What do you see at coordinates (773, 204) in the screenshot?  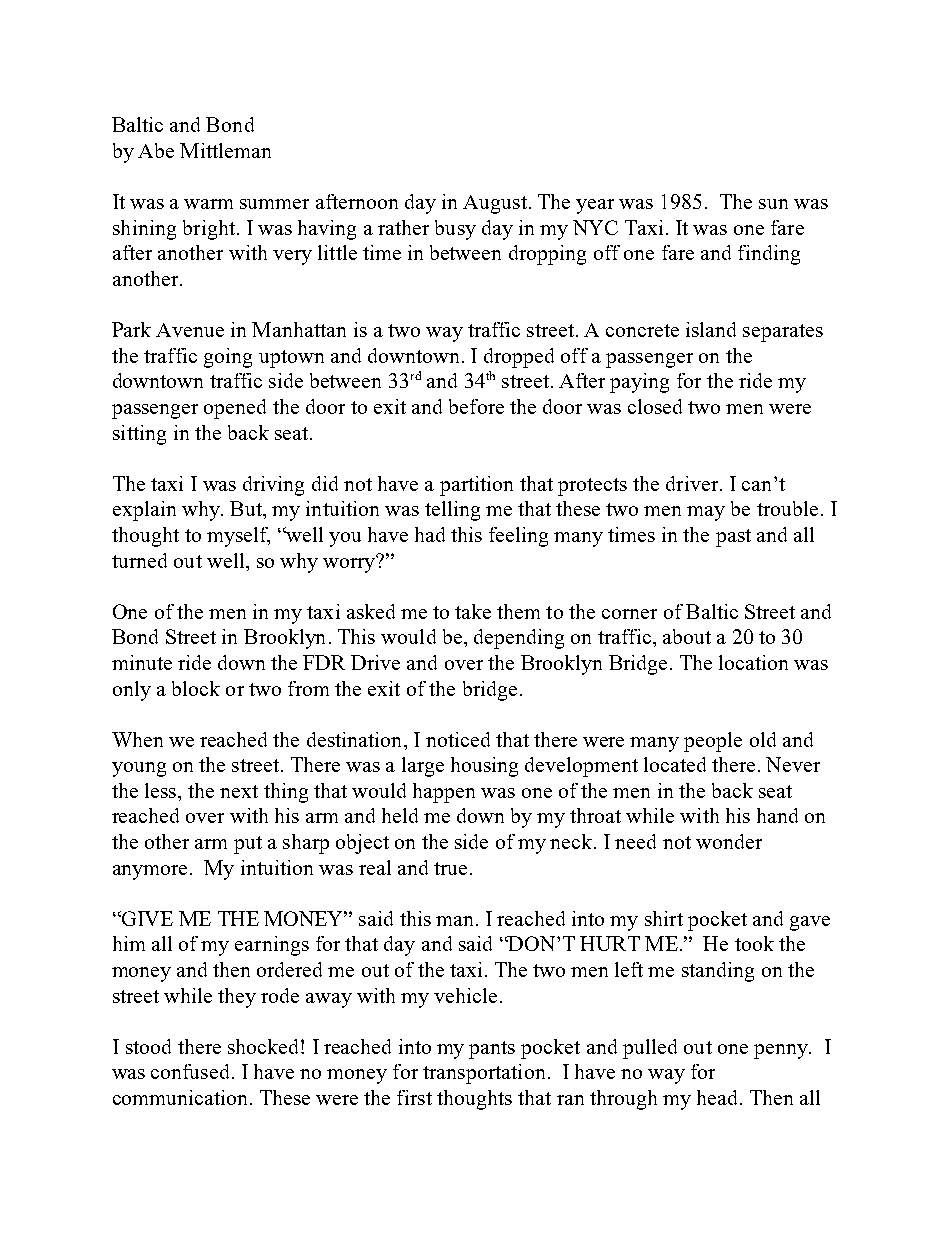 I see `sun` at bounding box center [773, 204].
